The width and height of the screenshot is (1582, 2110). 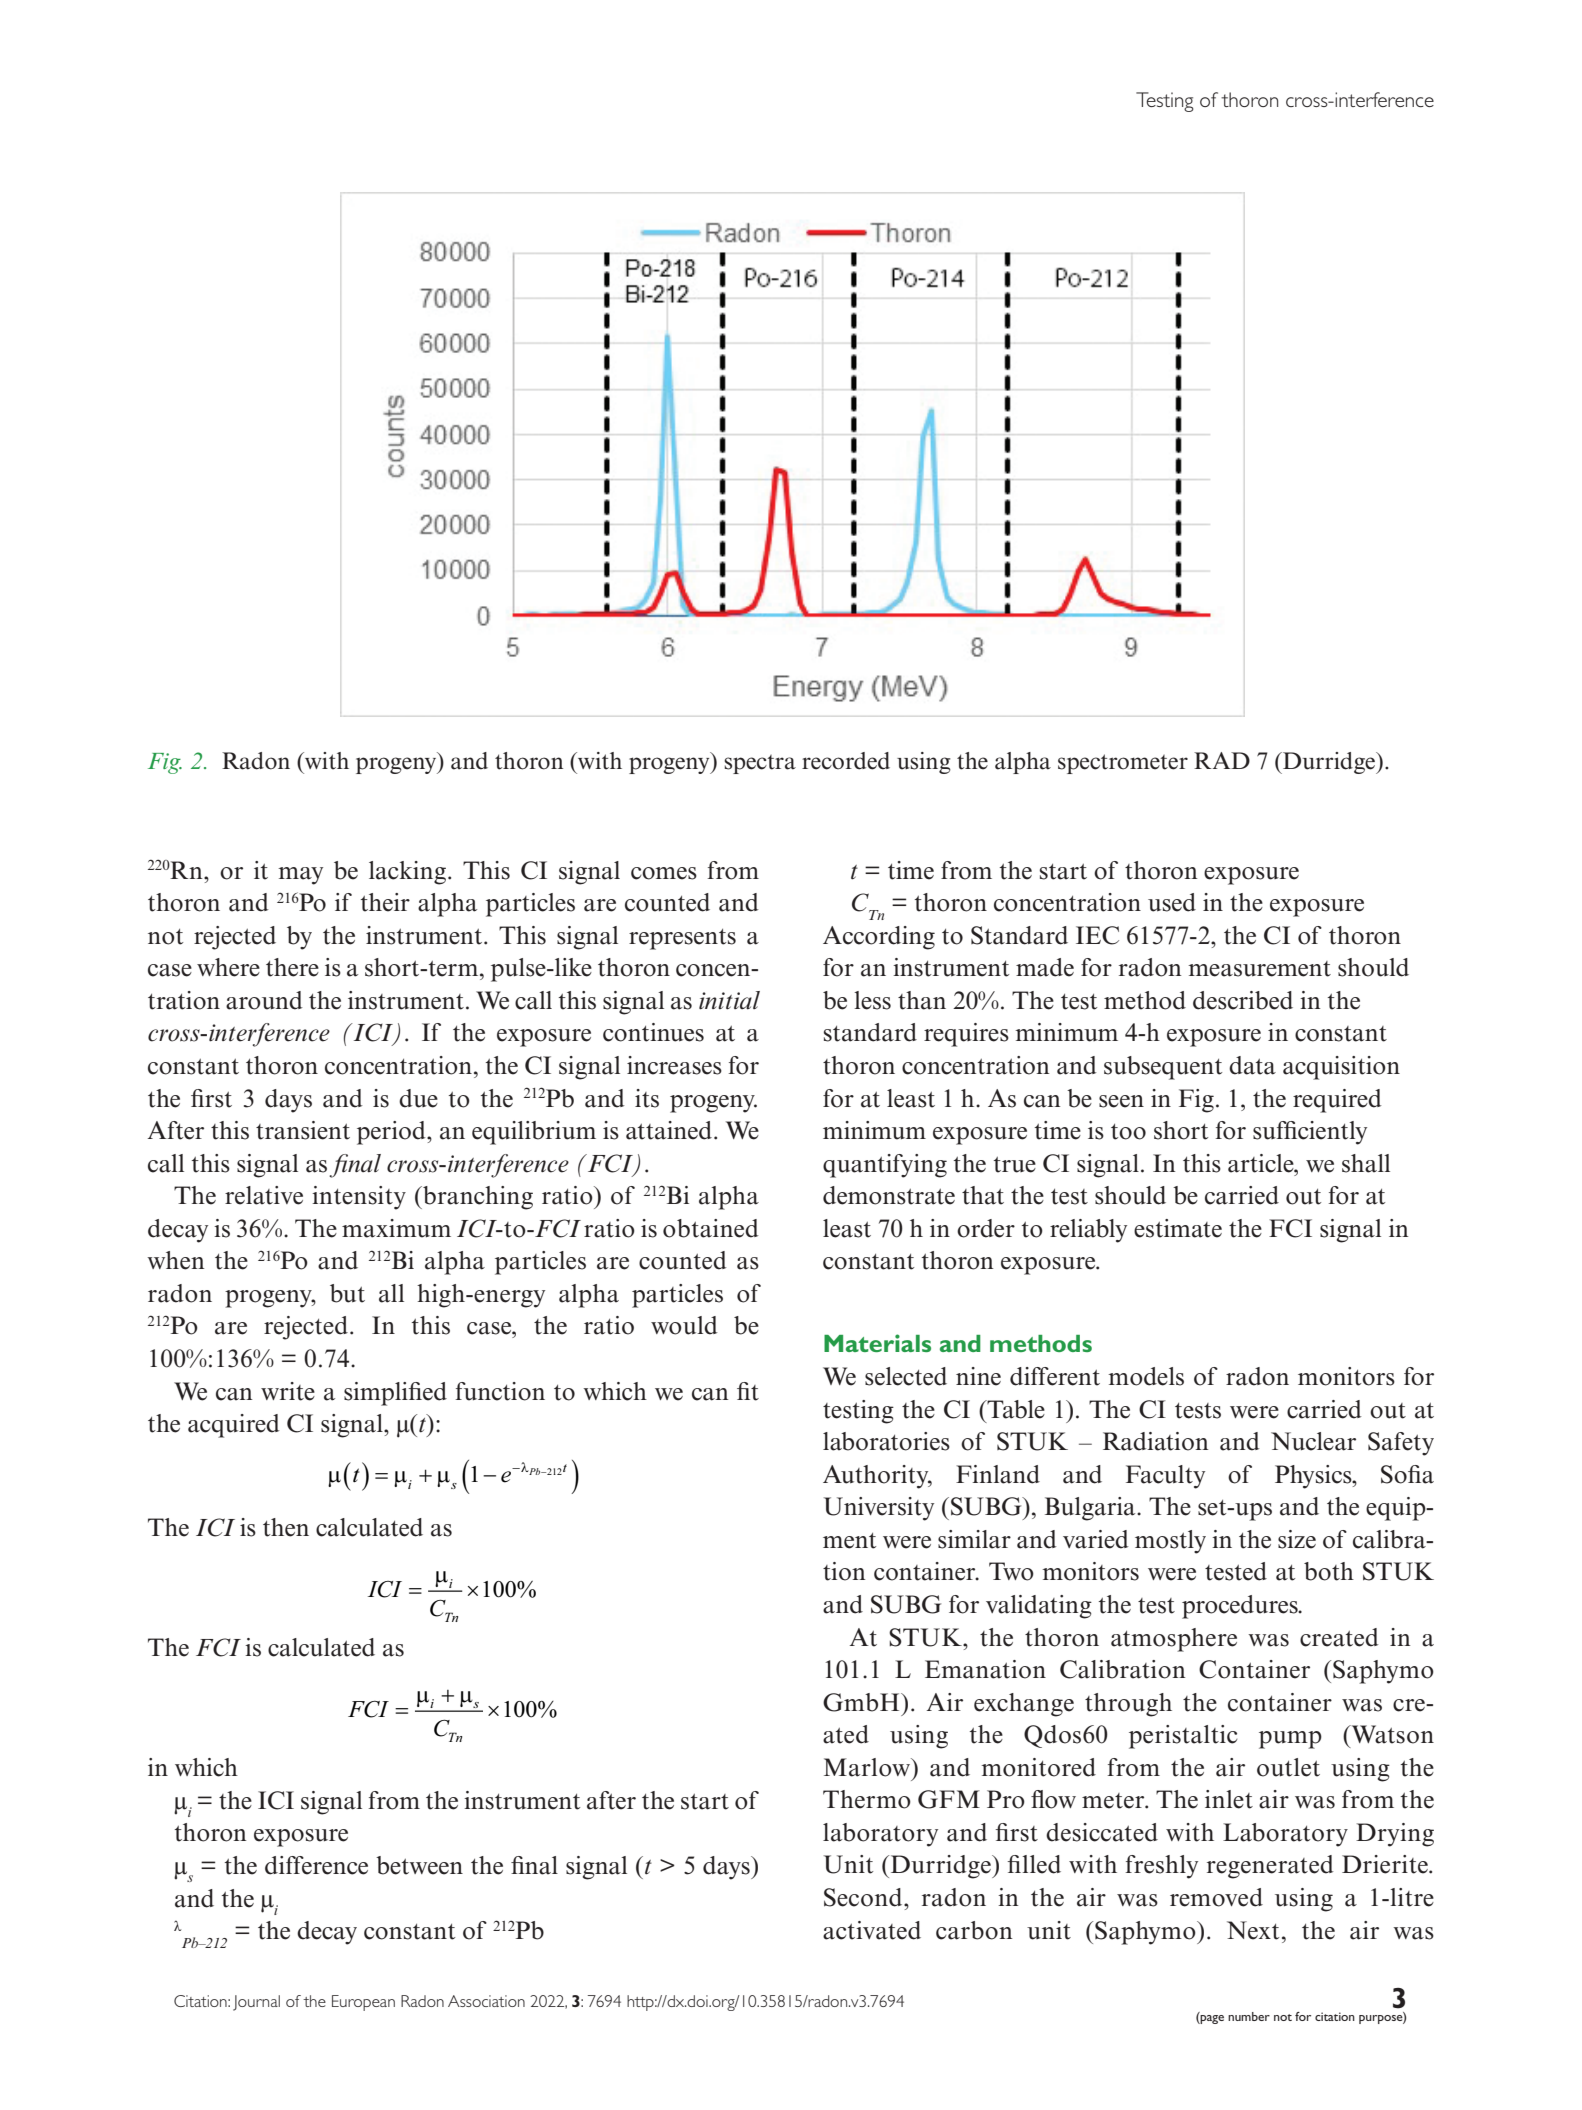 I want to click on data, so click(x=1252, y=1065).
